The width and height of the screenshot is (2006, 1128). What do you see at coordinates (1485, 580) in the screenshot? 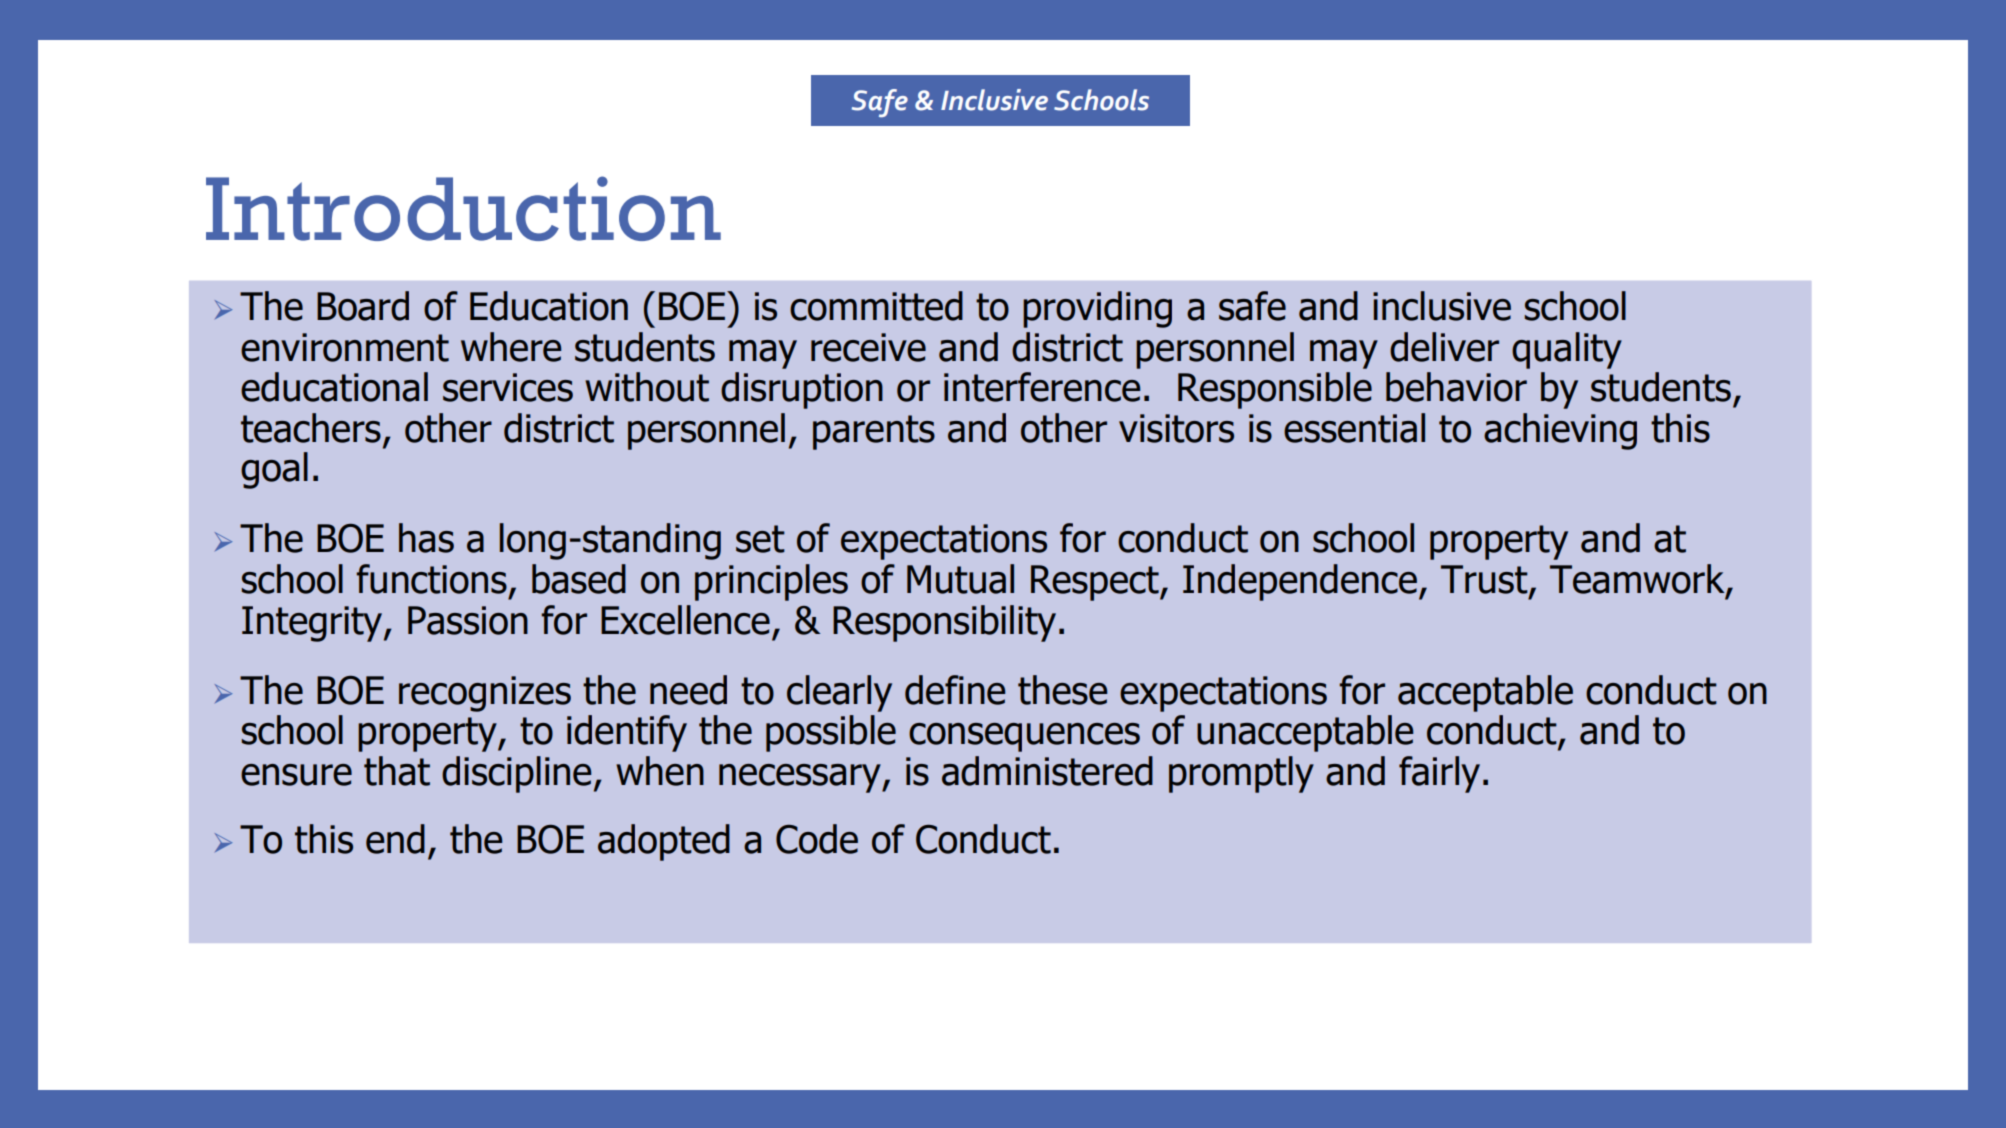
I see `Trust` at bounding box center [1485, 580].
